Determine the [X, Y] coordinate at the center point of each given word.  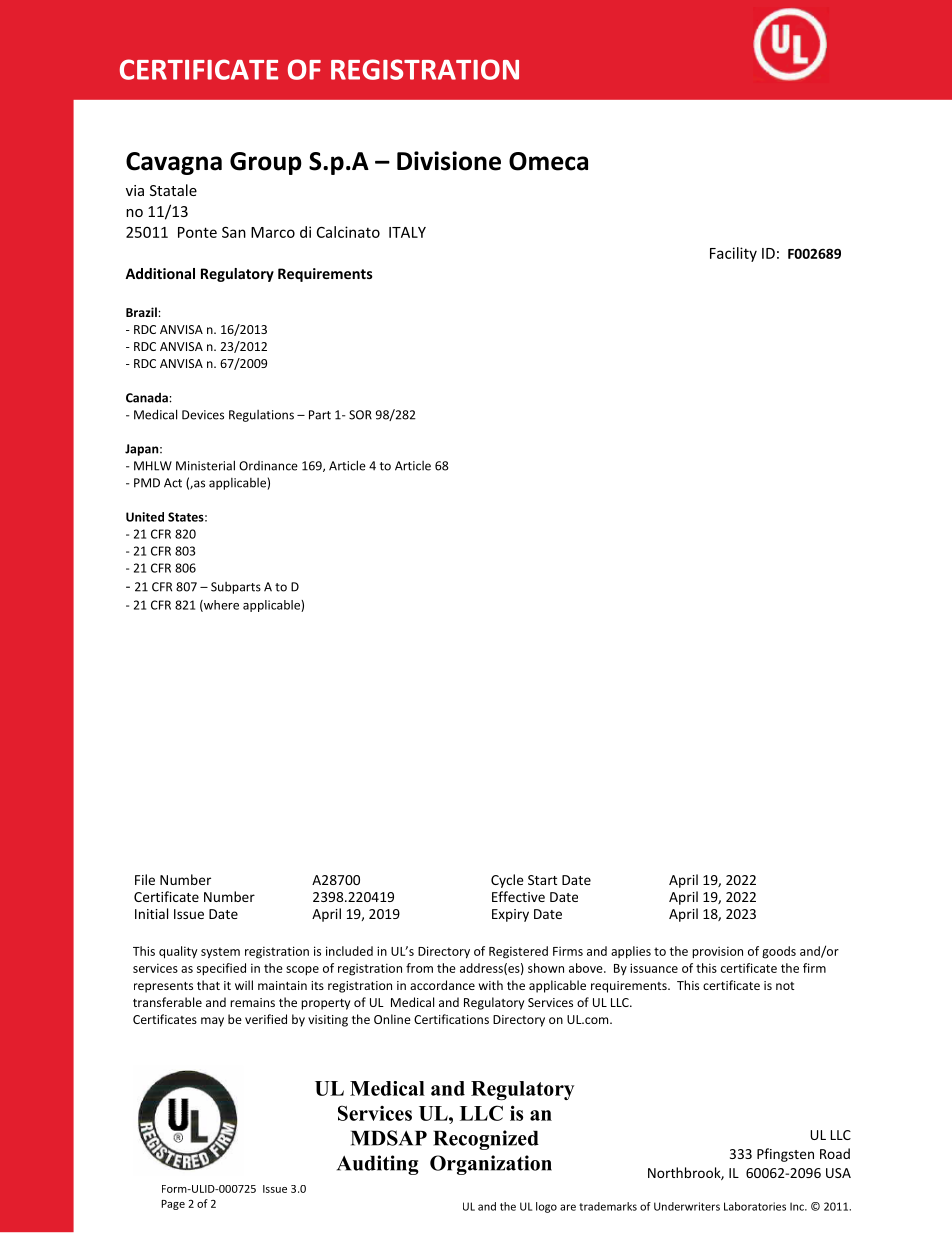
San [234, 232]
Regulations [261, 416]
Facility [733, 254]
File [145, 879]
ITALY [407, 232]
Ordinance [268, 466]
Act [173, 483]
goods [779, 952]
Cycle [507, 881]
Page [173, 1205]
